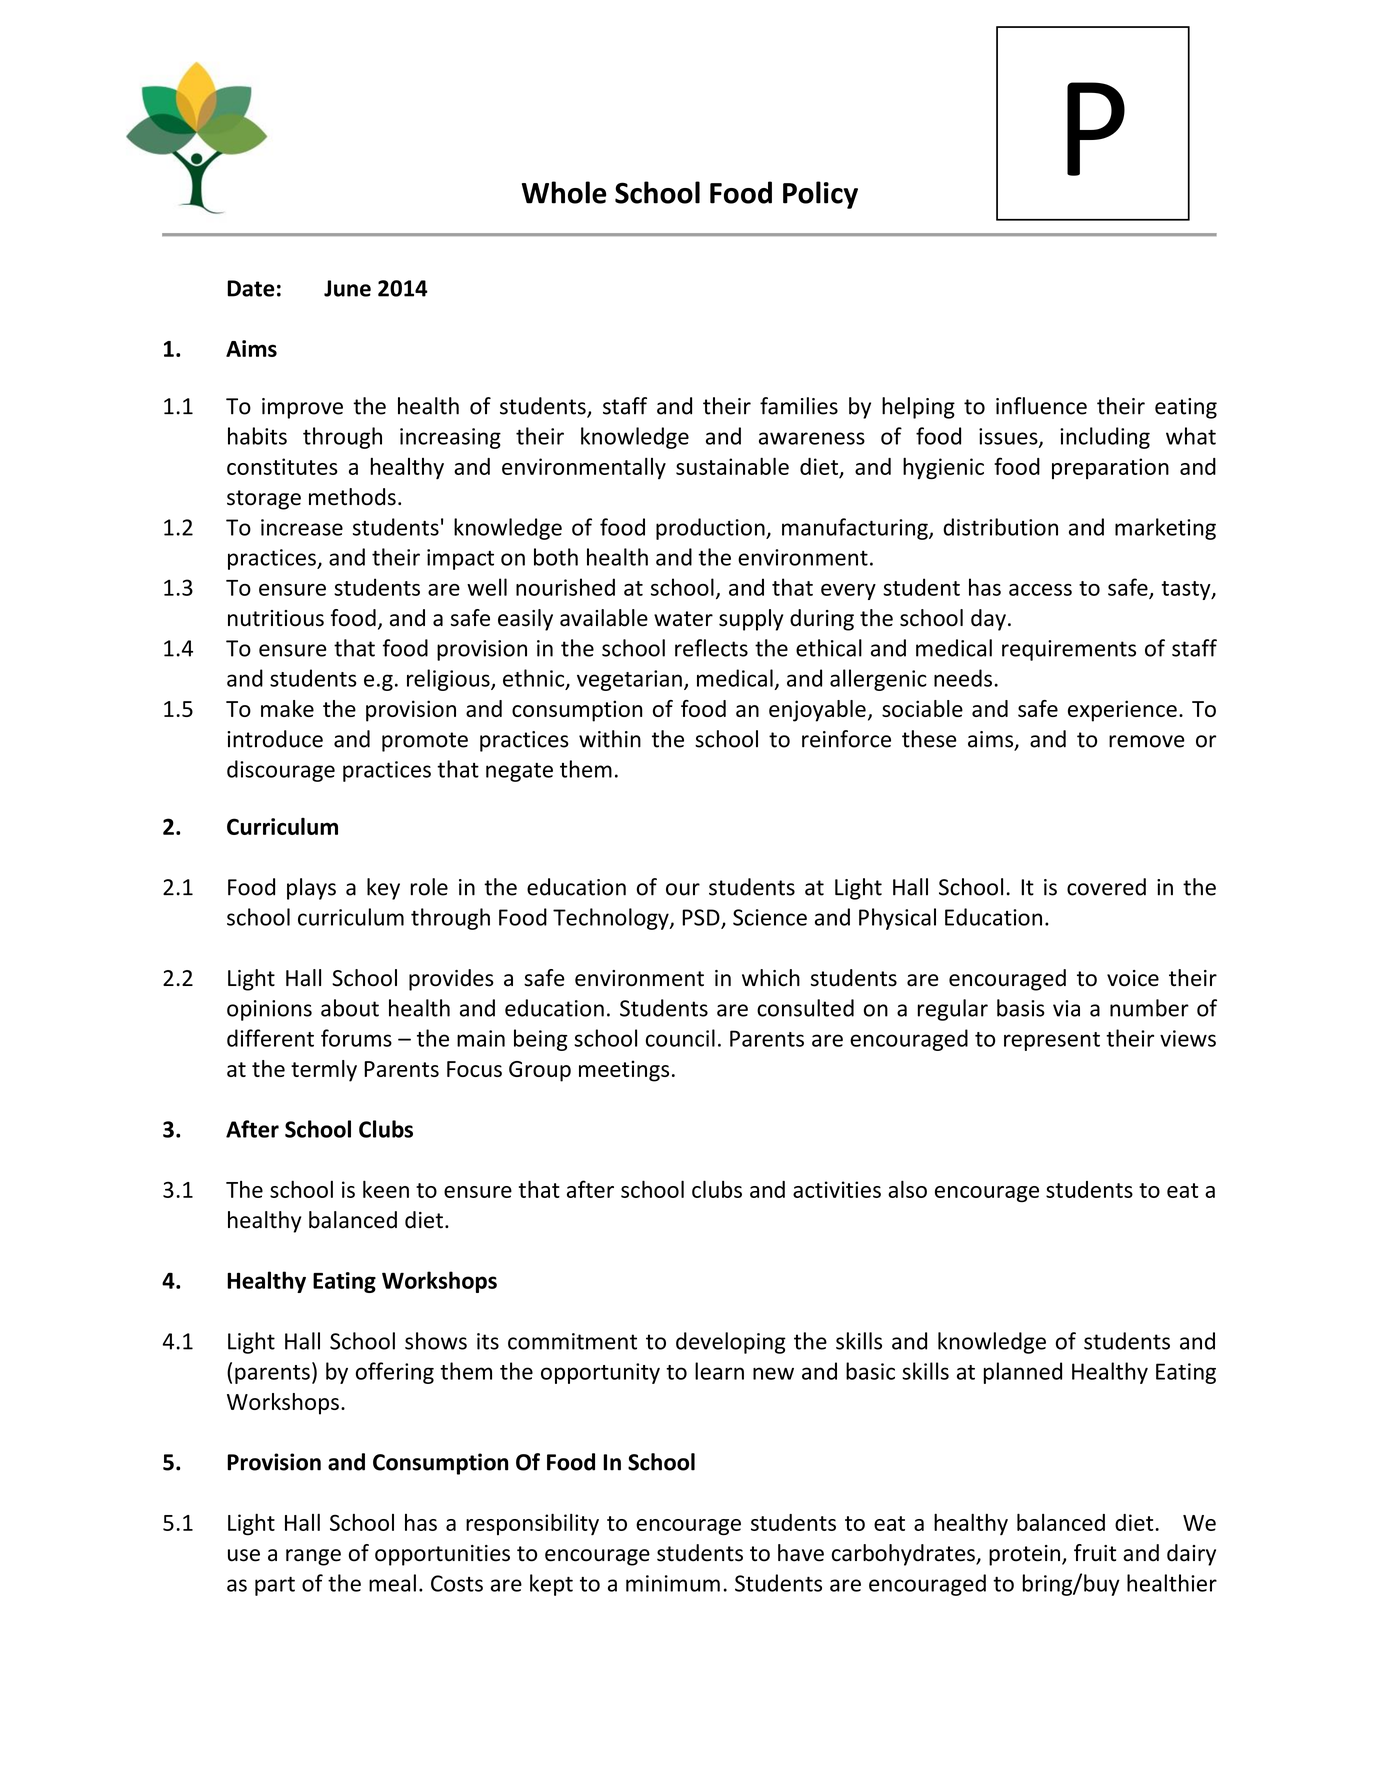 The height and width of the document is (1785, 1379). I want to click on keen, so click(386, 1189).
